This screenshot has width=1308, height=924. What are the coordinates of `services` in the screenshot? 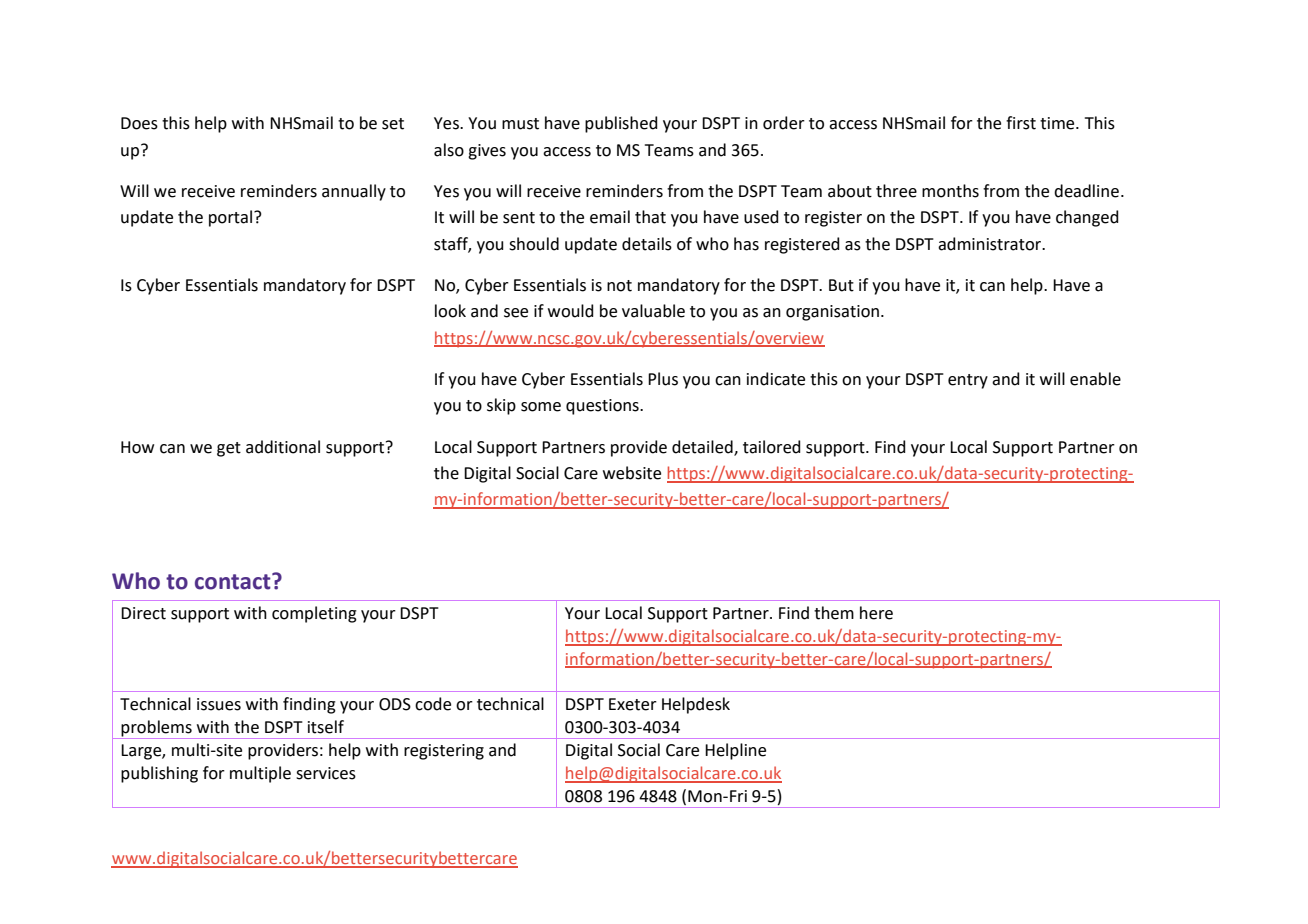 It's located at (326, 773).
